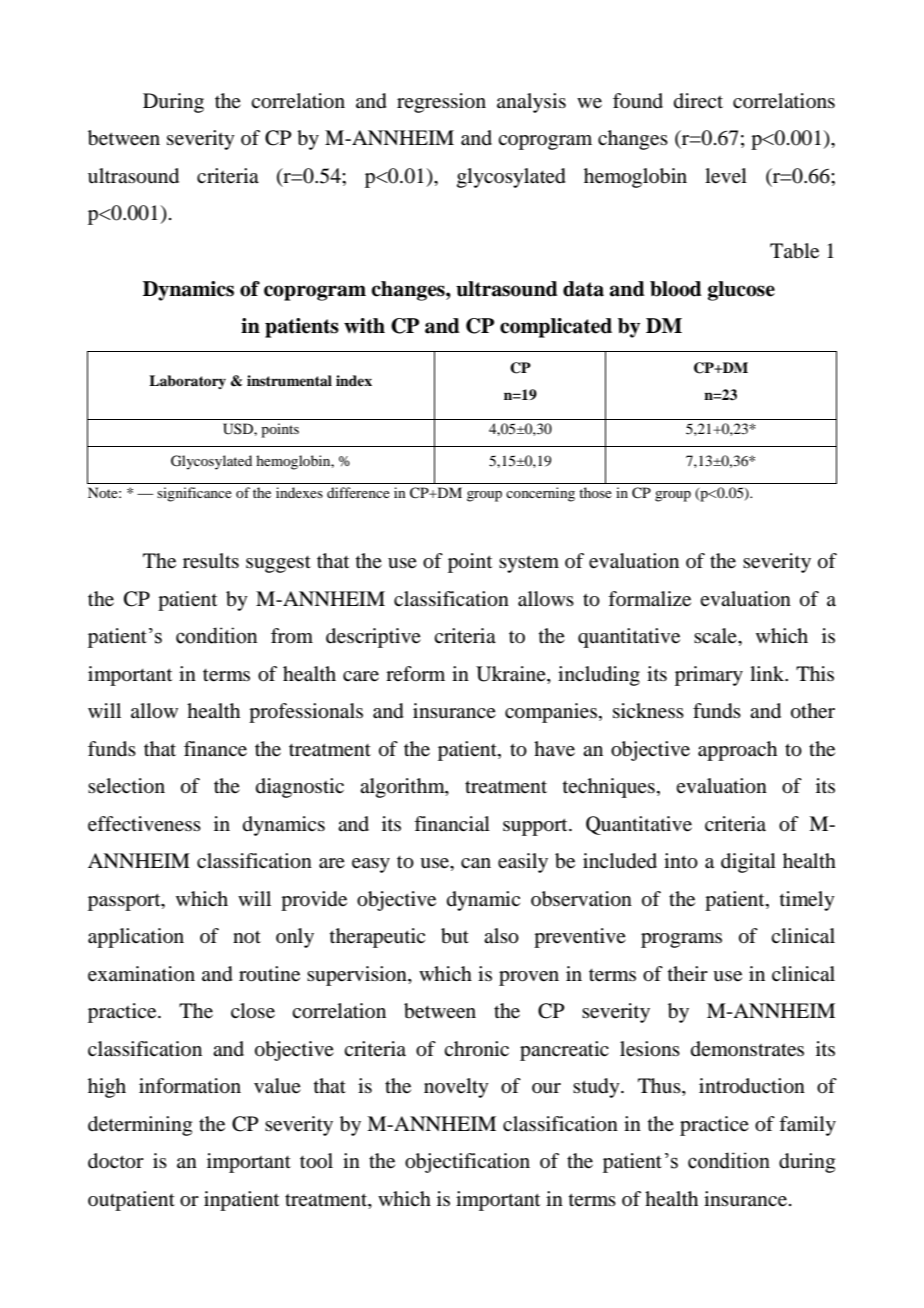 The height and width of the document is (1308, 924). Describe the element at coordinates (187, 382) in the document. I see `Laboratory` at that location.
